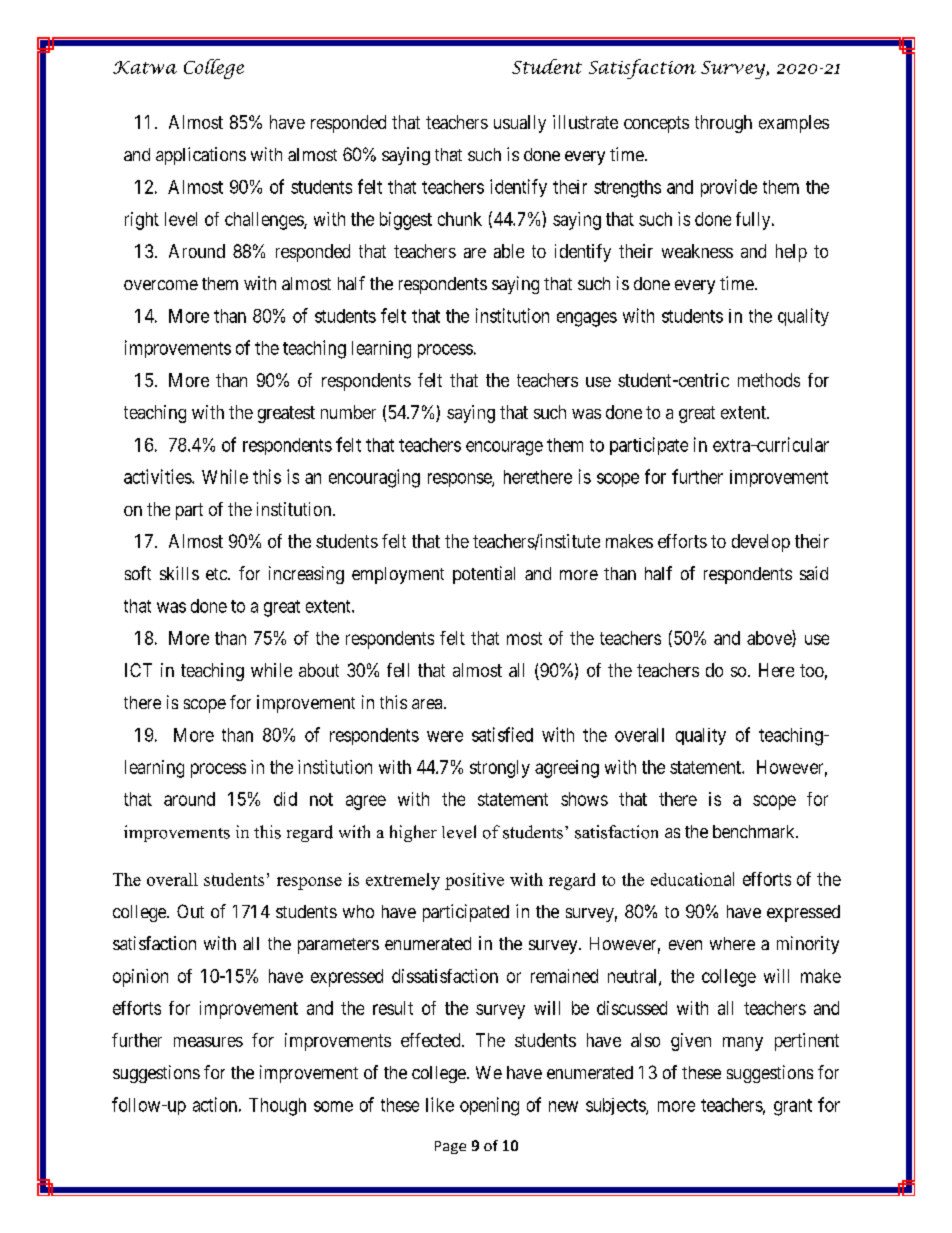 Image resolution: width=952 pixels, height=1233 pixels. What do you see at coordinates (285, 799) in the screenshot?
I see `did` at bounding box center [285, 799].
